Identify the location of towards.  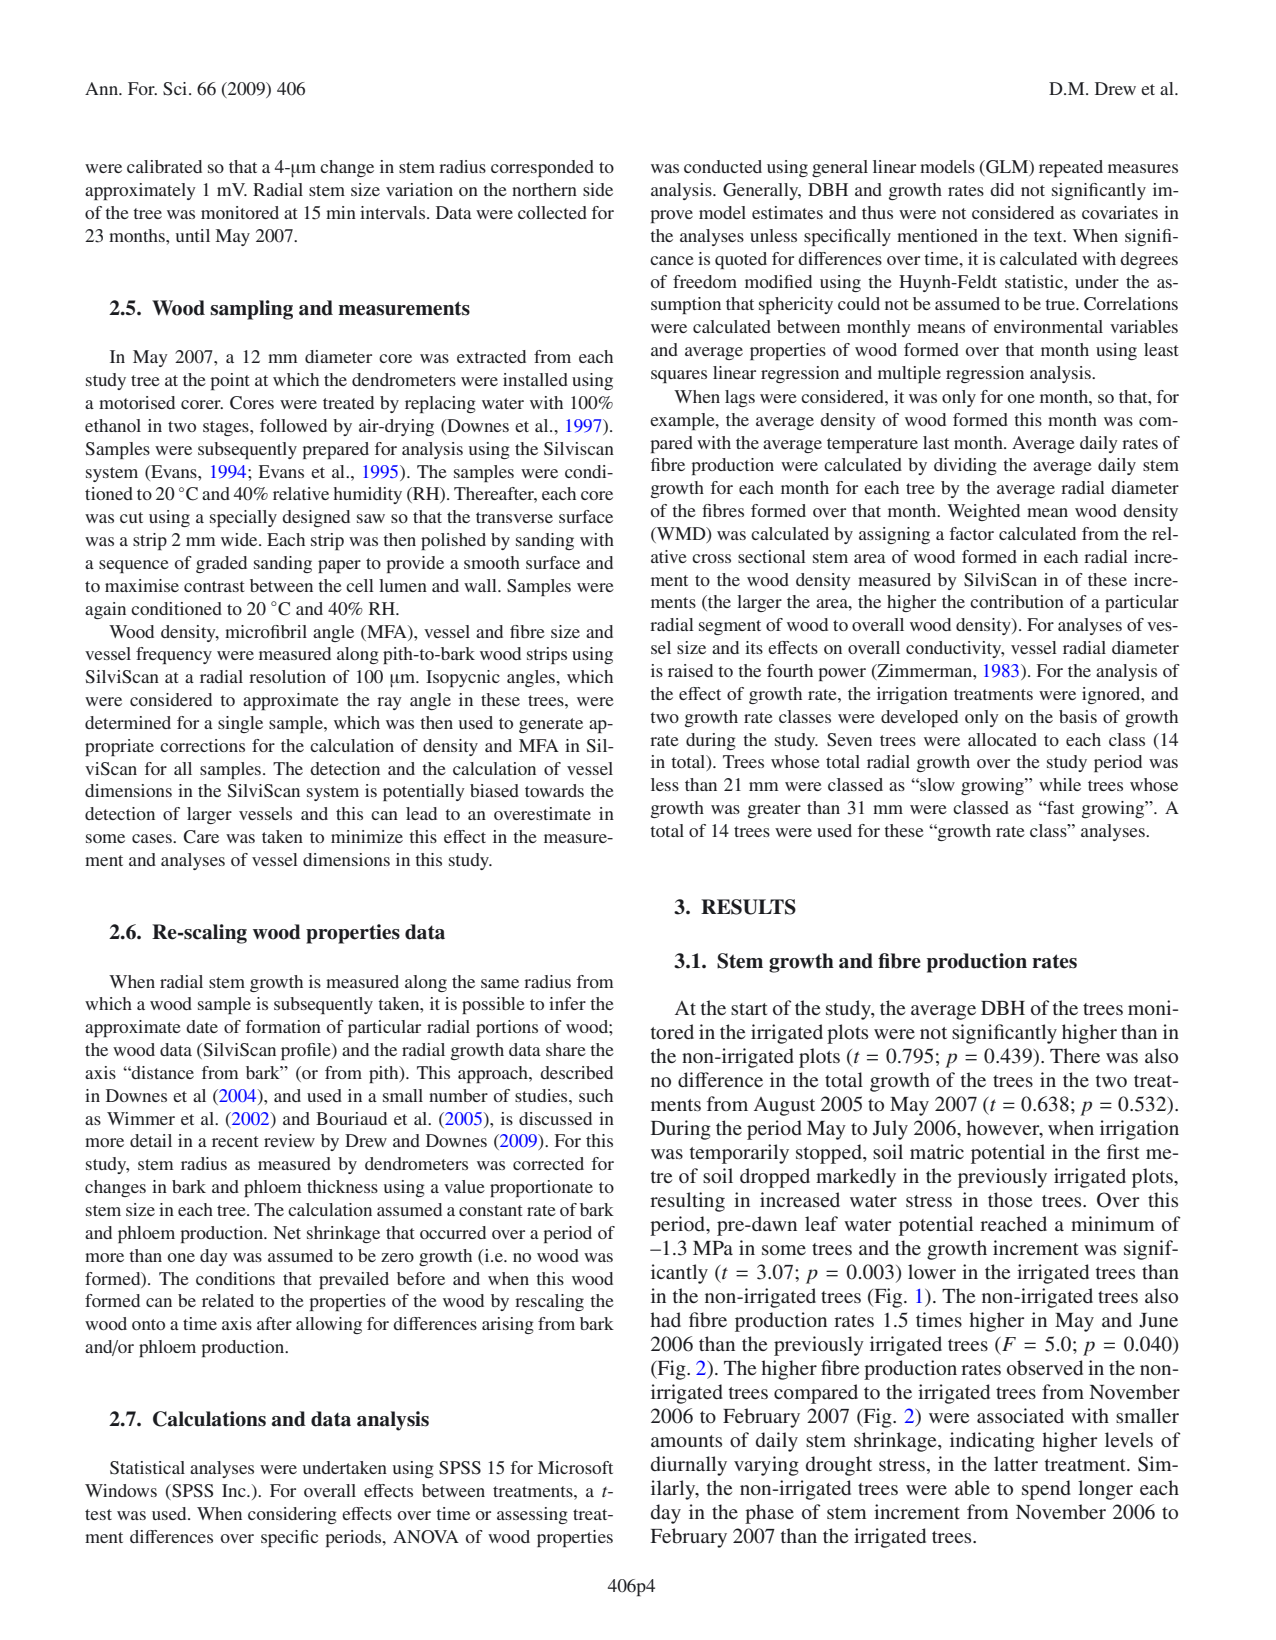
(554, 790).
